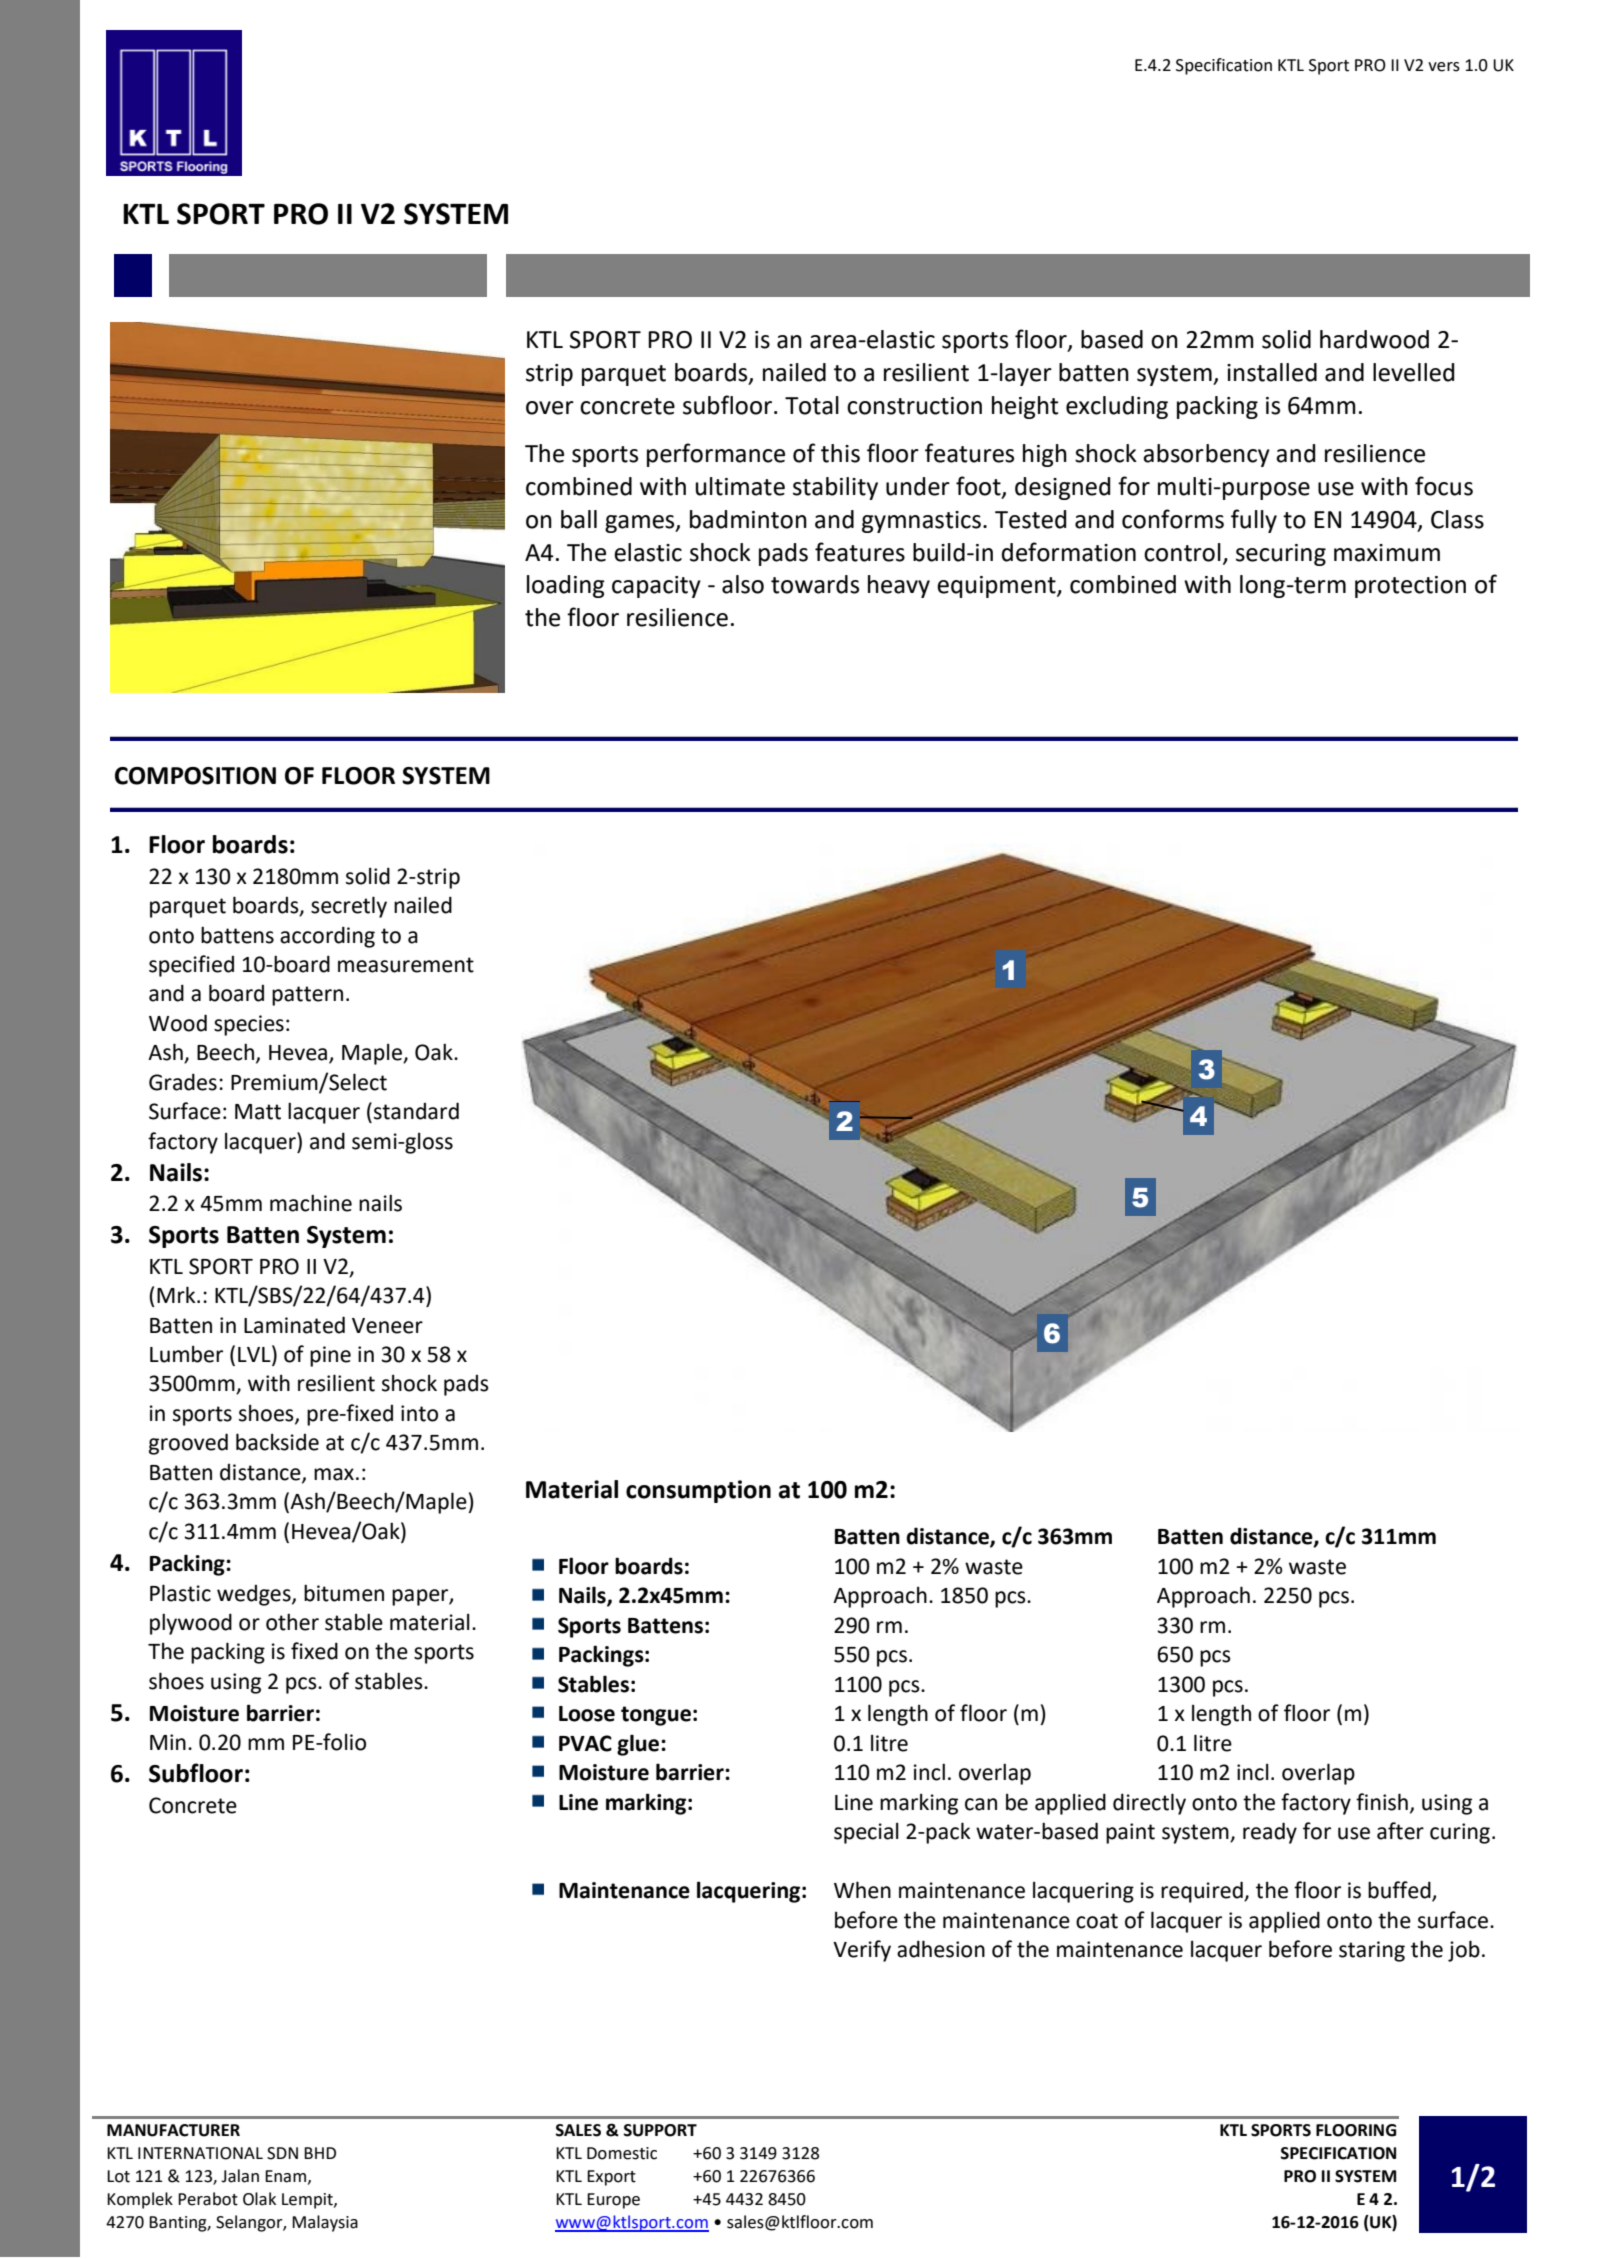 The width and height of the image is (1598, 2259). Describe the element at coordinates (579, 519) in the image. I see `ball` at that location.
